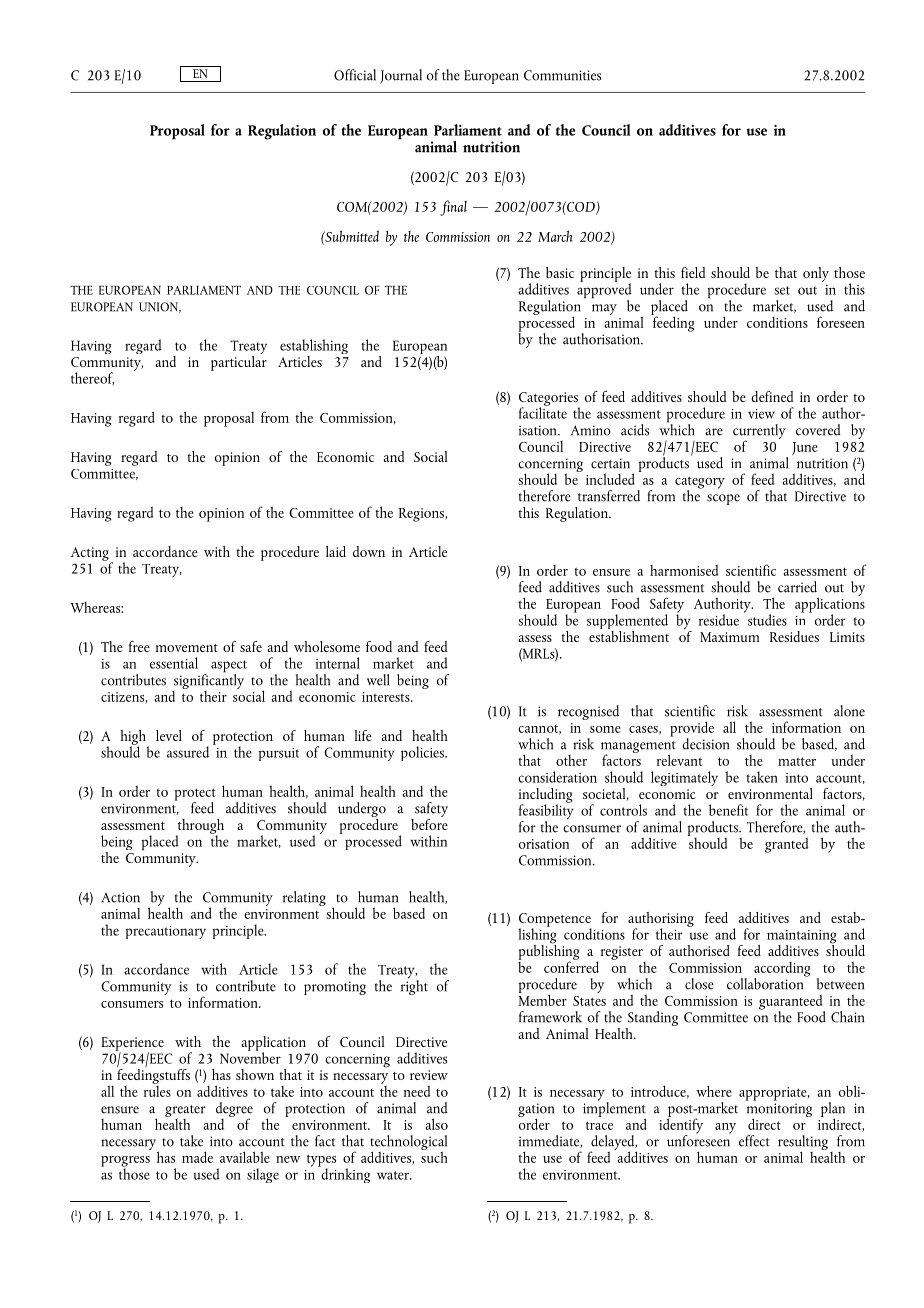 The image size is (924, 1308). Describe the element at coordinates (401, 76) in the image. I see `Journal` at that location.
